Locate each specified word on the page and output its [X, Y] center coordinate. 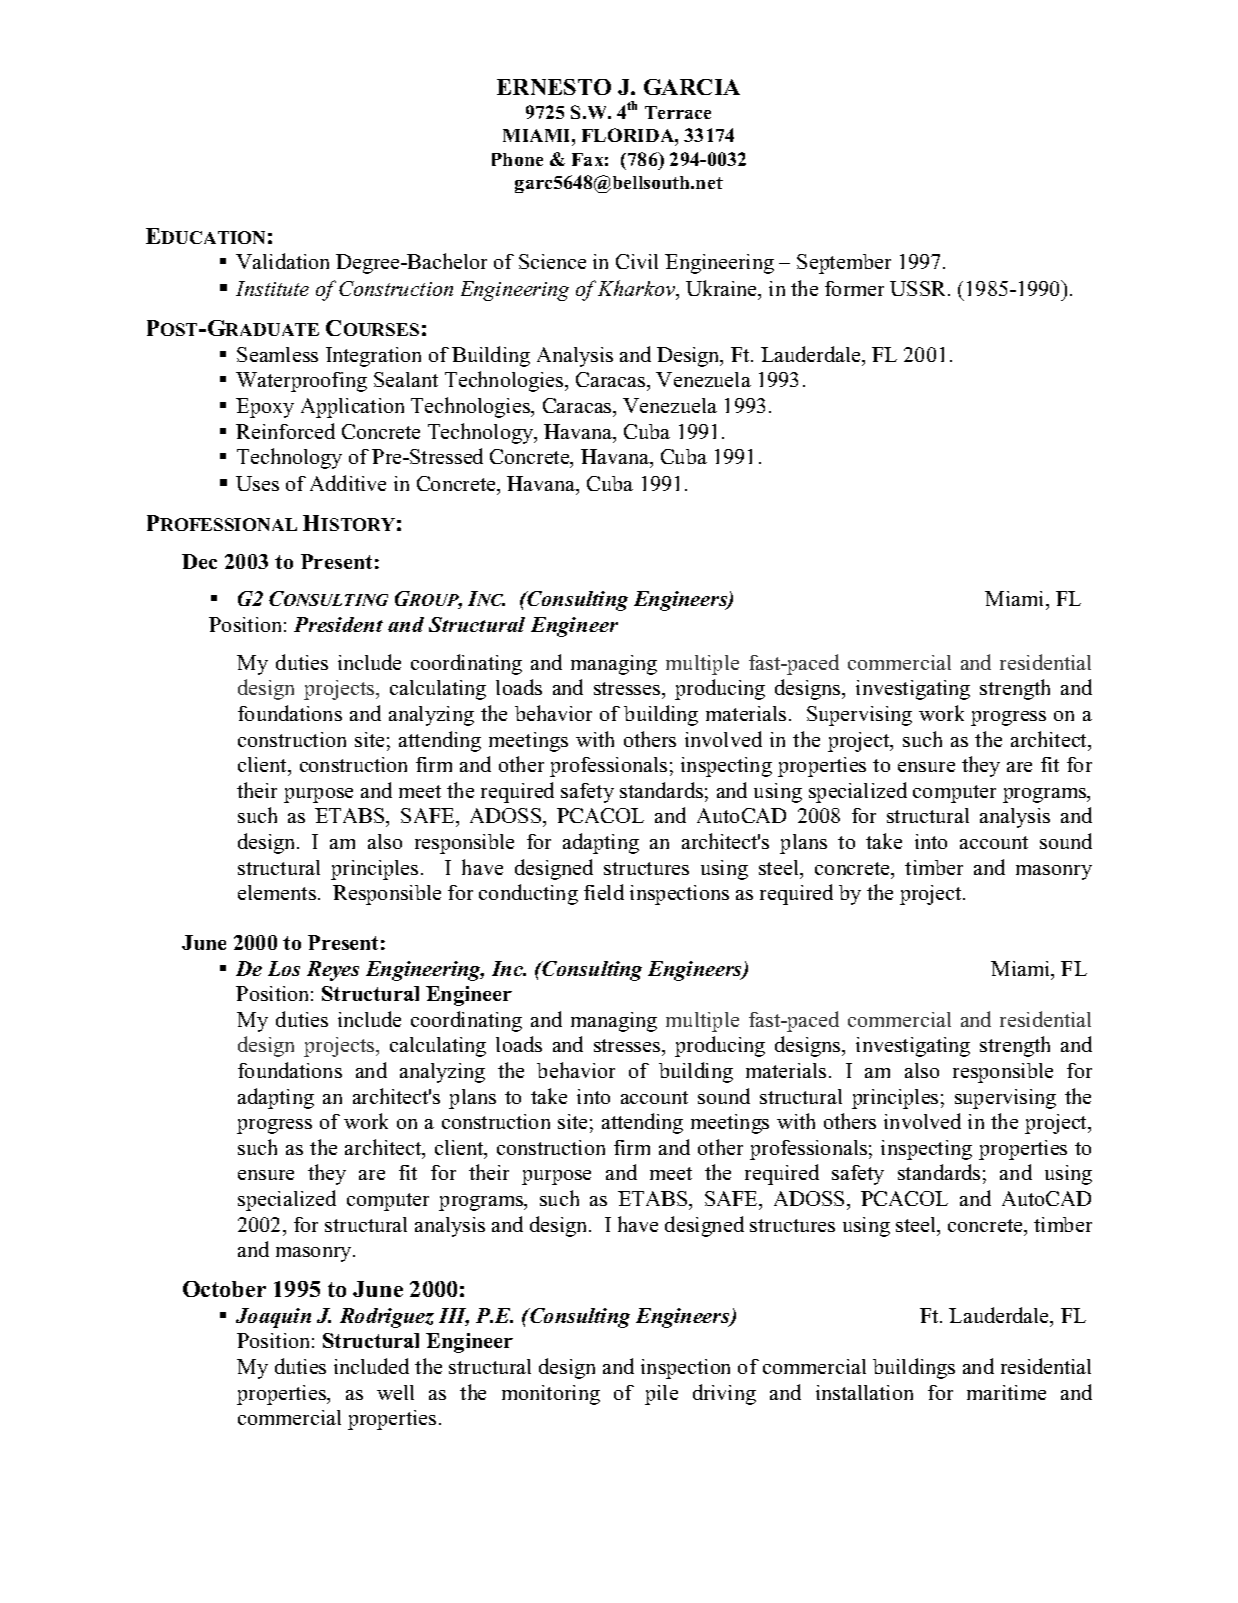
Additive [348, 483]
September [844, 264]
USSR [919, 288]
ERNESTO [554, 87]
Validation [282, 261]
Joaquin [273, 1318]
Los [284, 968]
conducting [528, 894]
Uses [257, 483]
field [604, 892]
